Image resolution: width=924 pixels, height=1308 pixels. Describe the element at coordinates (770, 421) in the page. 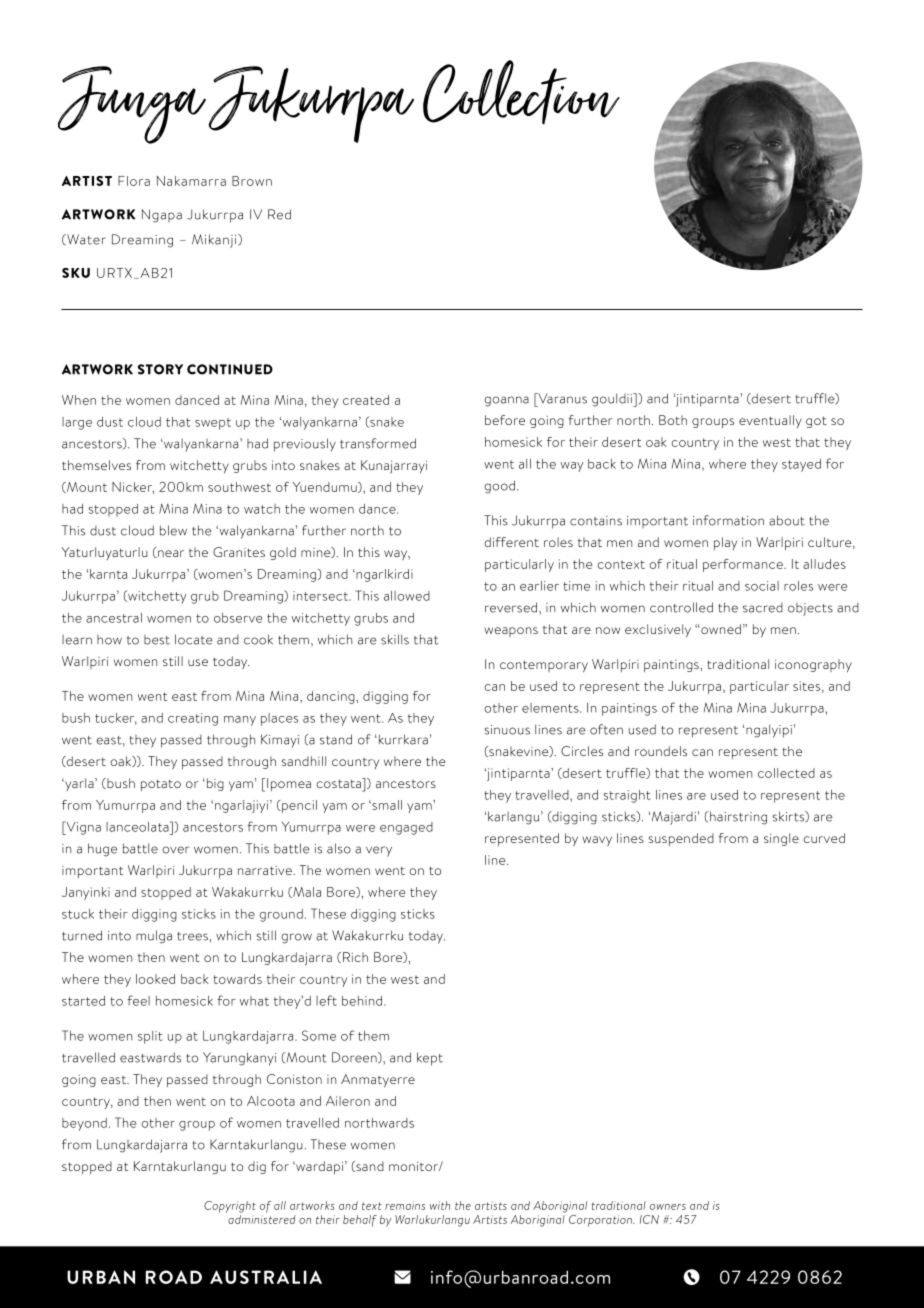

I see `eventually` at that location.
